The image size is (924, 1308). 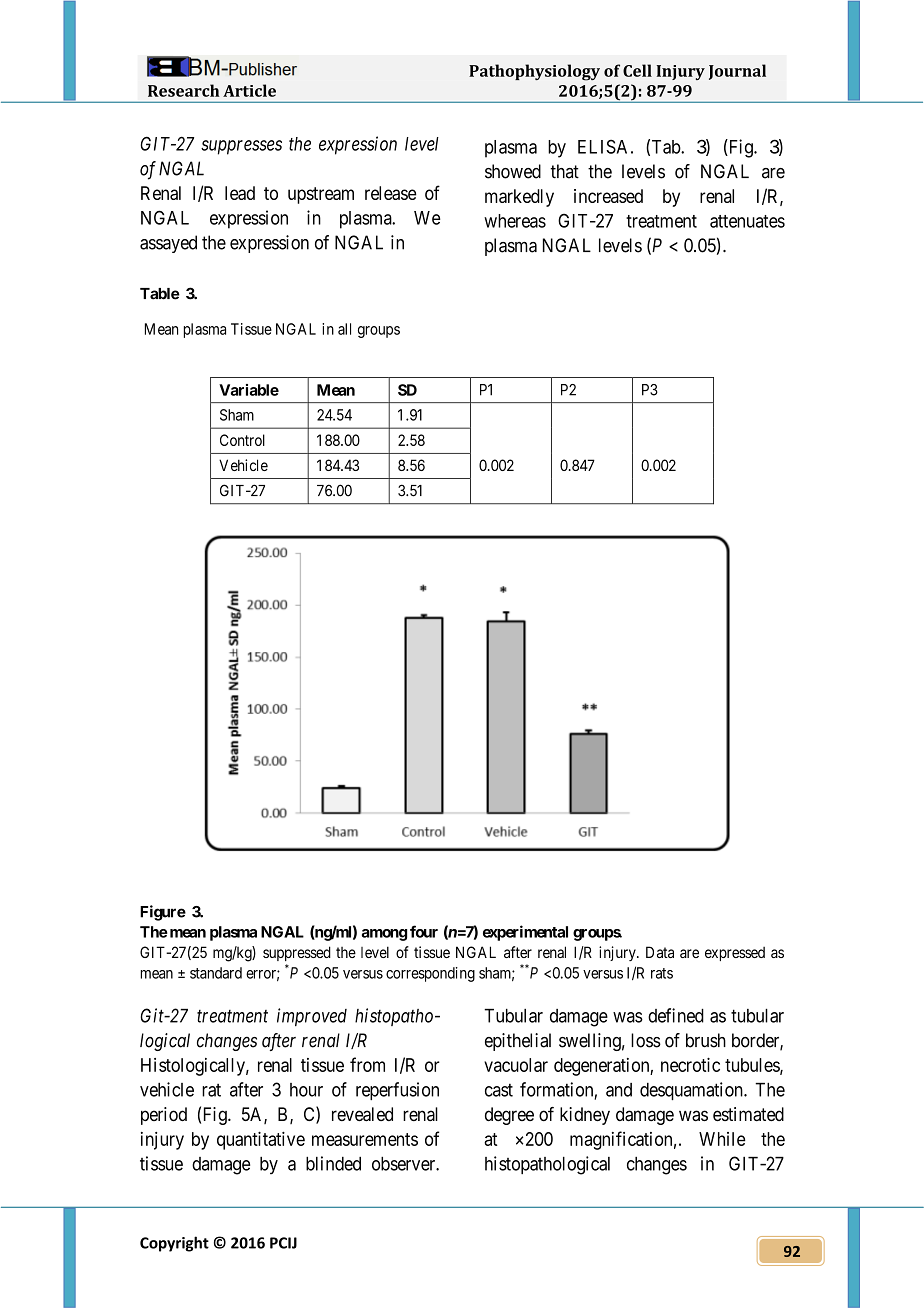 I want to click on Pathophysiology, so click(x=534, y=72).
